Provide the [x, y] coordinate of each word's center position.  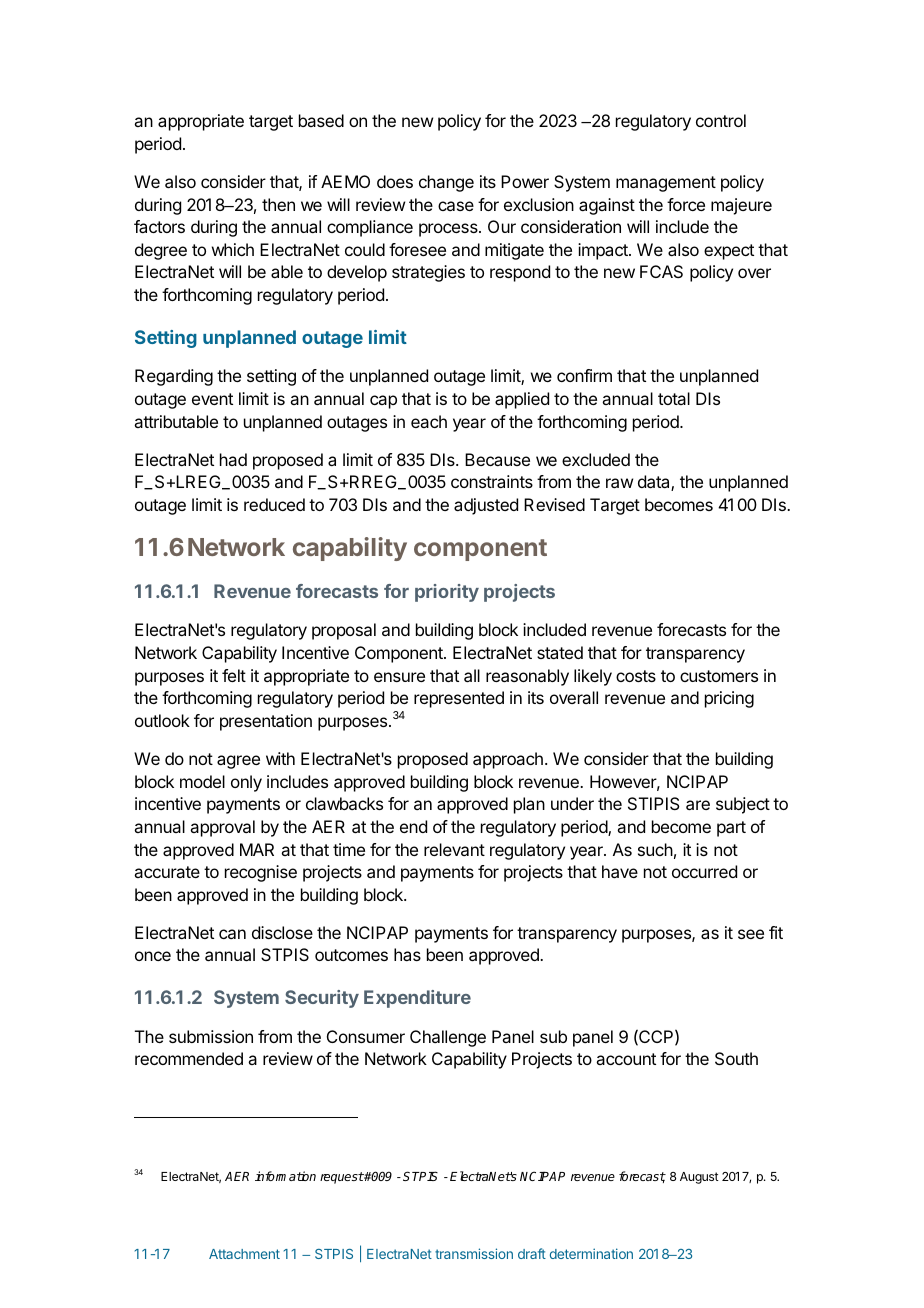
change [446, 183]
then [278, 204]
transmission [474, 1253]
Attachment [244, 1254]
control [721, 120]
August [699, 1178]
